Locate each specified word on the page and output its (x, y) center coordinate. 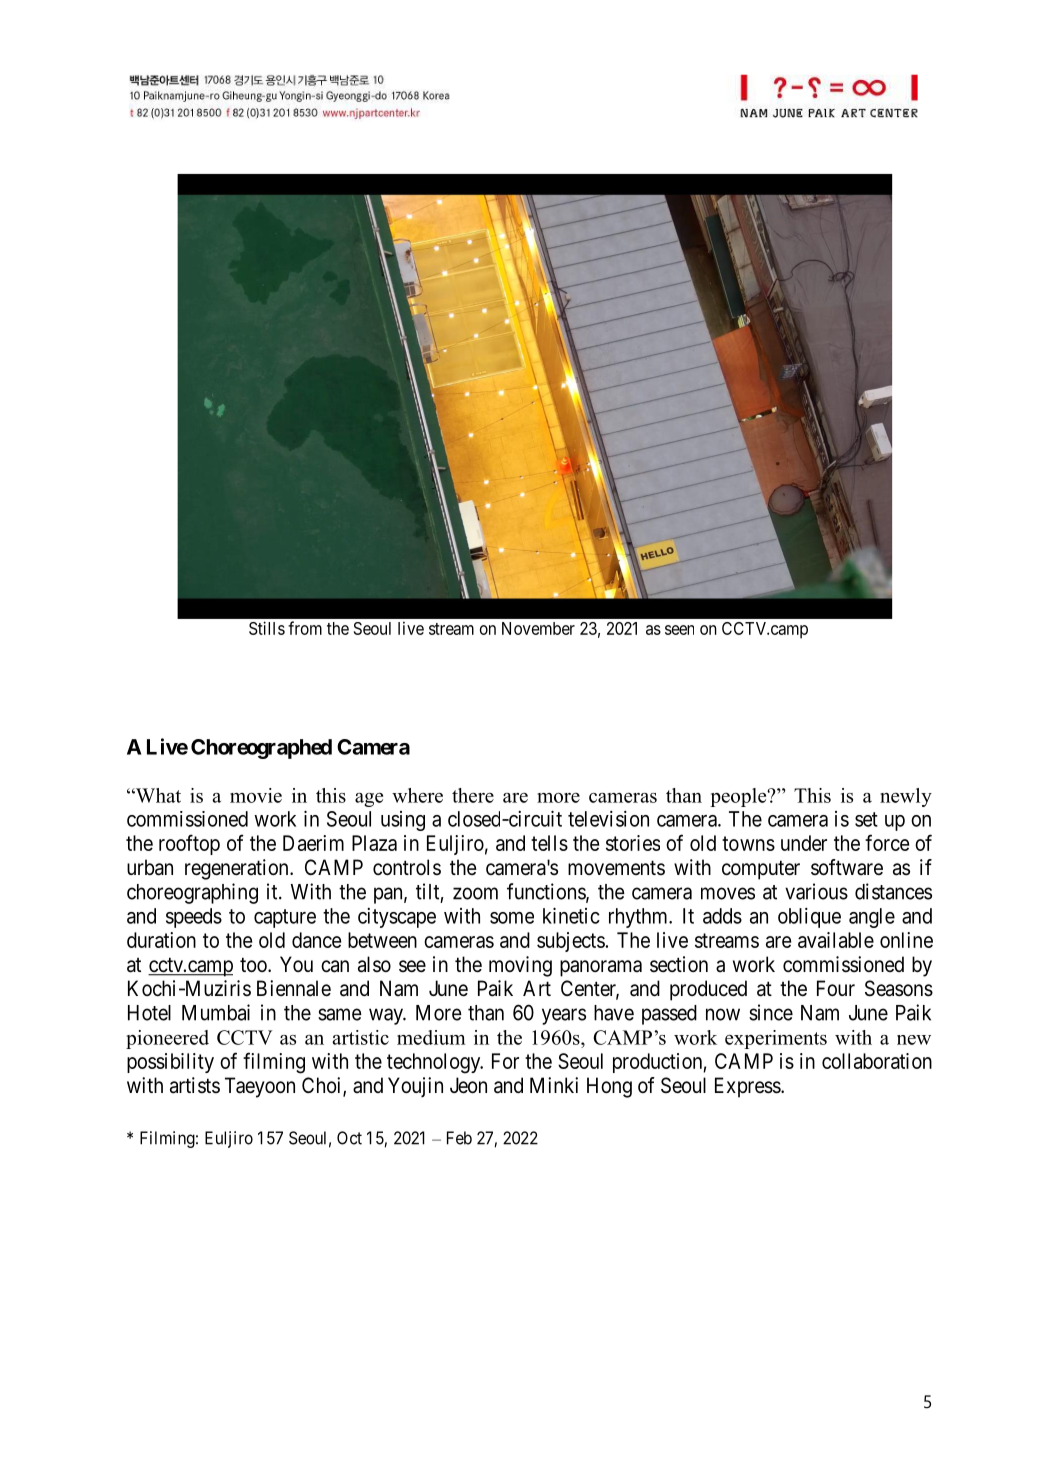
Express (748, 1087)
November (538, 628)
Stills (267, 628)
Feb (459, 1138)
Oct (349, 1138)
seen (679, 630)
